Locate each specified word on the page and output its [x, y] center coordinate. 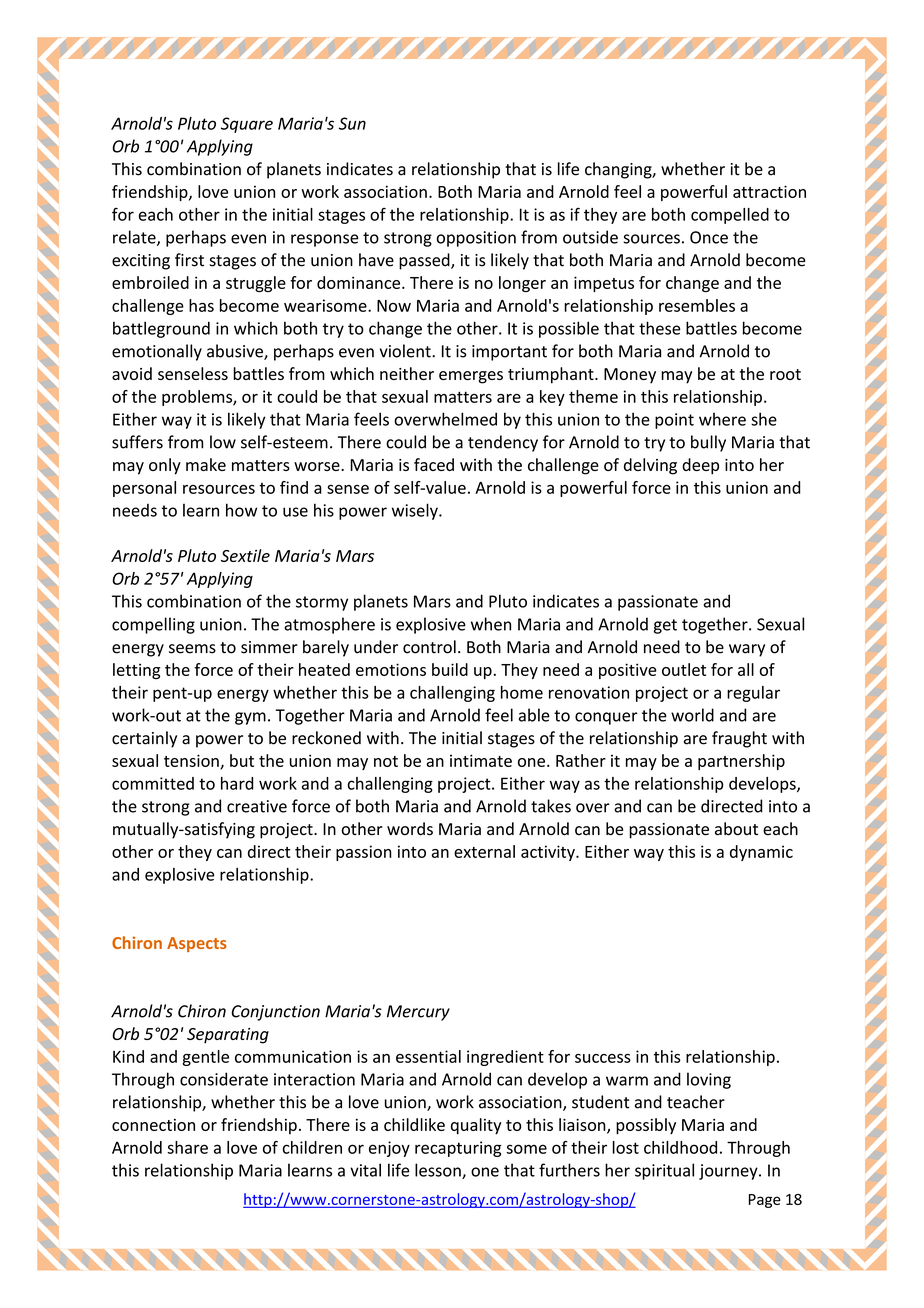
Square [247, 125]
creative [257, 806]
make [206, 464]
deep [700, 466]
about [736, 829]
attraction [769, 191]
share [187, 1147]
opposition [476, 239]
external [484, 851]
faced [434, 464]
